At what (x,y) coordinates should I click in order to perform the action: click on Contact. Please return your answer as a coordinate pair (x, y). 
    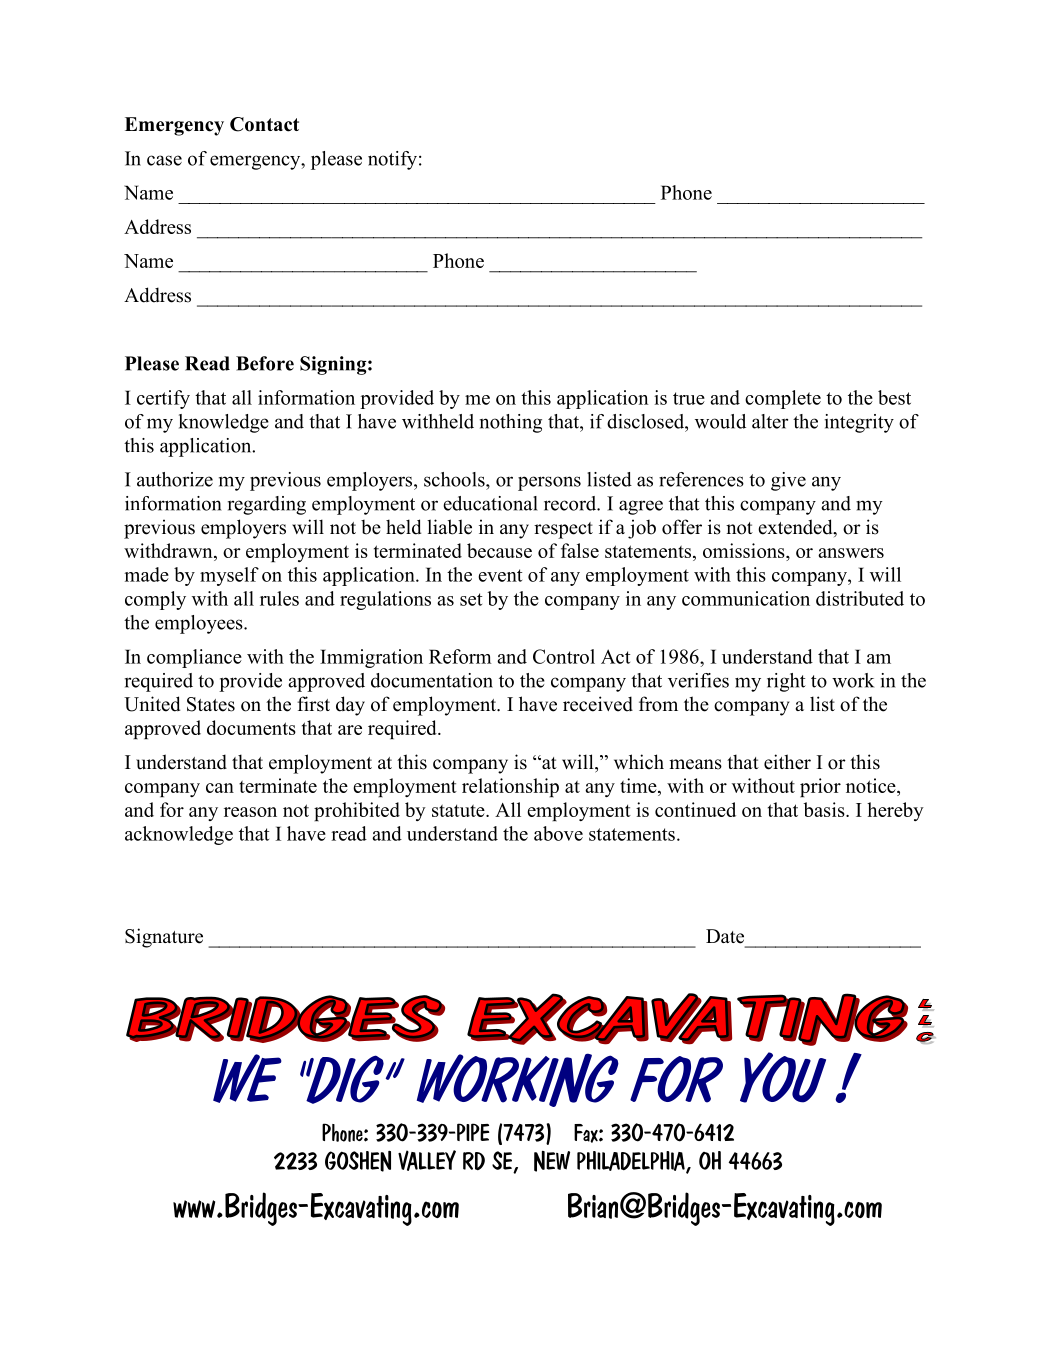
    Looking at the image, I should click on (264, 124).
